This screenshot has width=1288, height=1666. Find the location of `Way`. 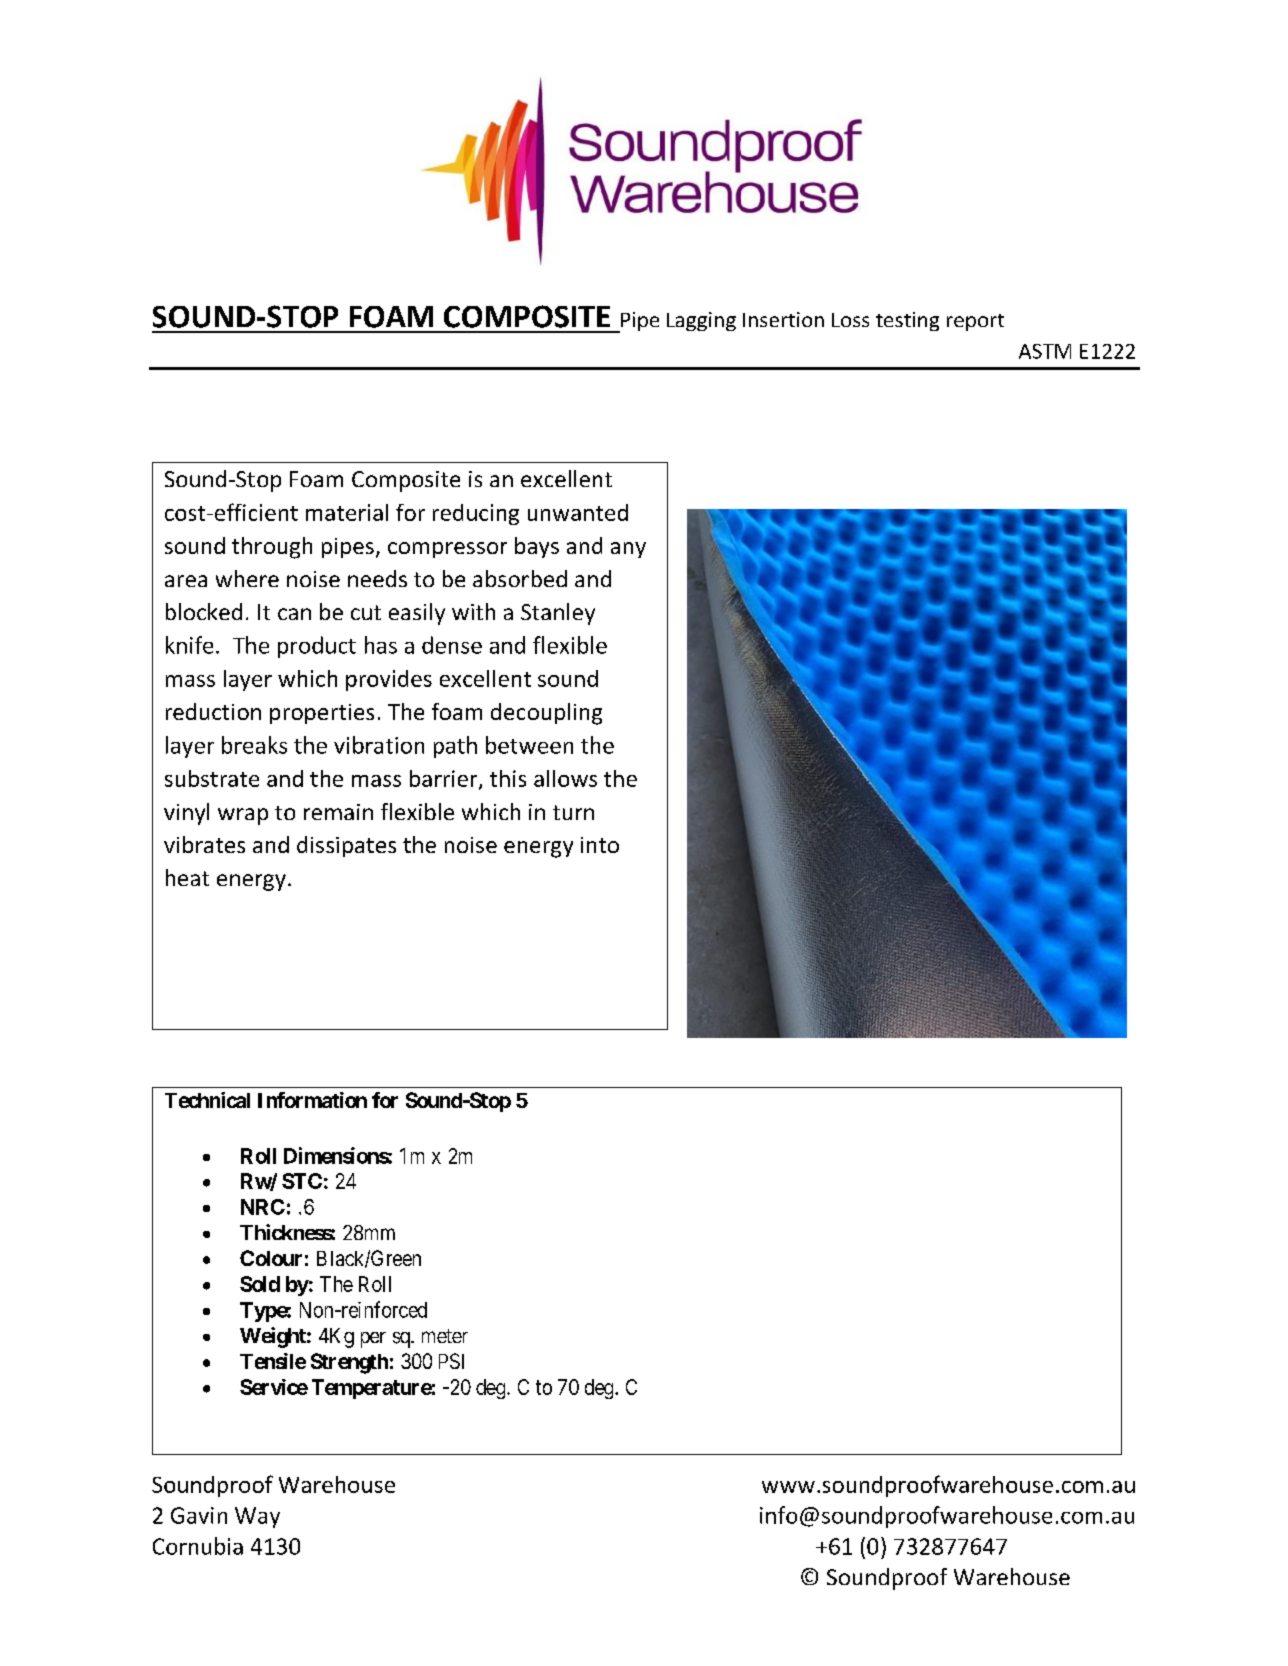

Way is located at coordinates (257, 1517).
